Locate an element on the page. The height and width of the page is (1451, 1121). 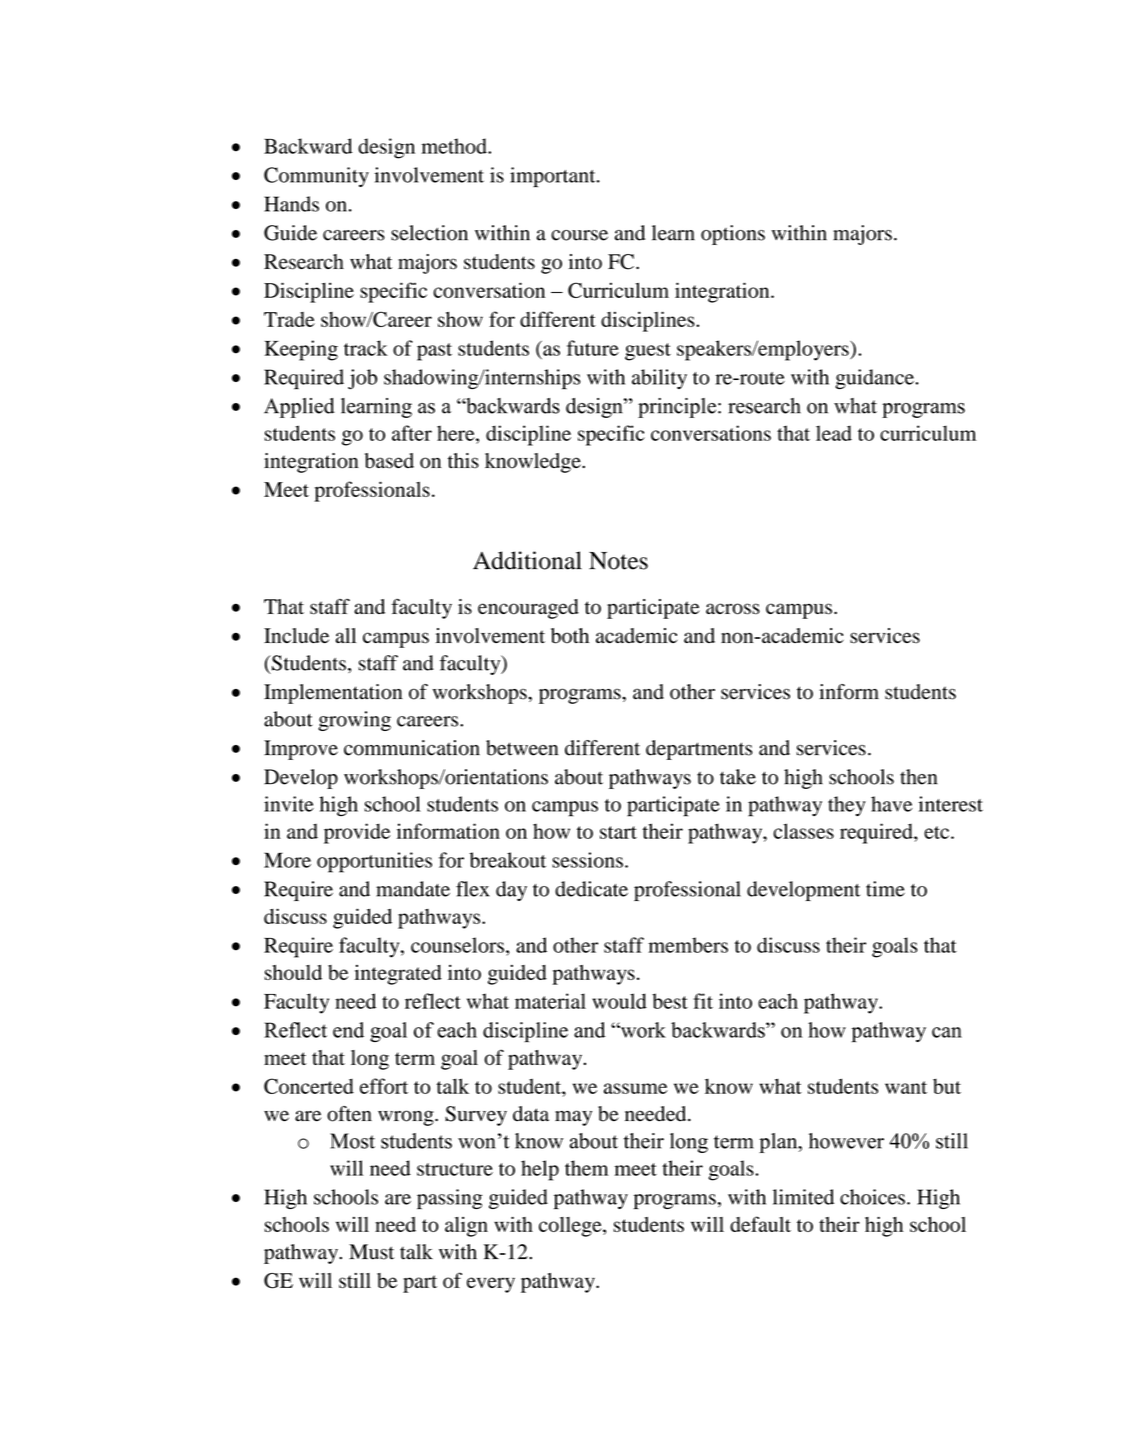
time is located at coordinates (885, 889).
